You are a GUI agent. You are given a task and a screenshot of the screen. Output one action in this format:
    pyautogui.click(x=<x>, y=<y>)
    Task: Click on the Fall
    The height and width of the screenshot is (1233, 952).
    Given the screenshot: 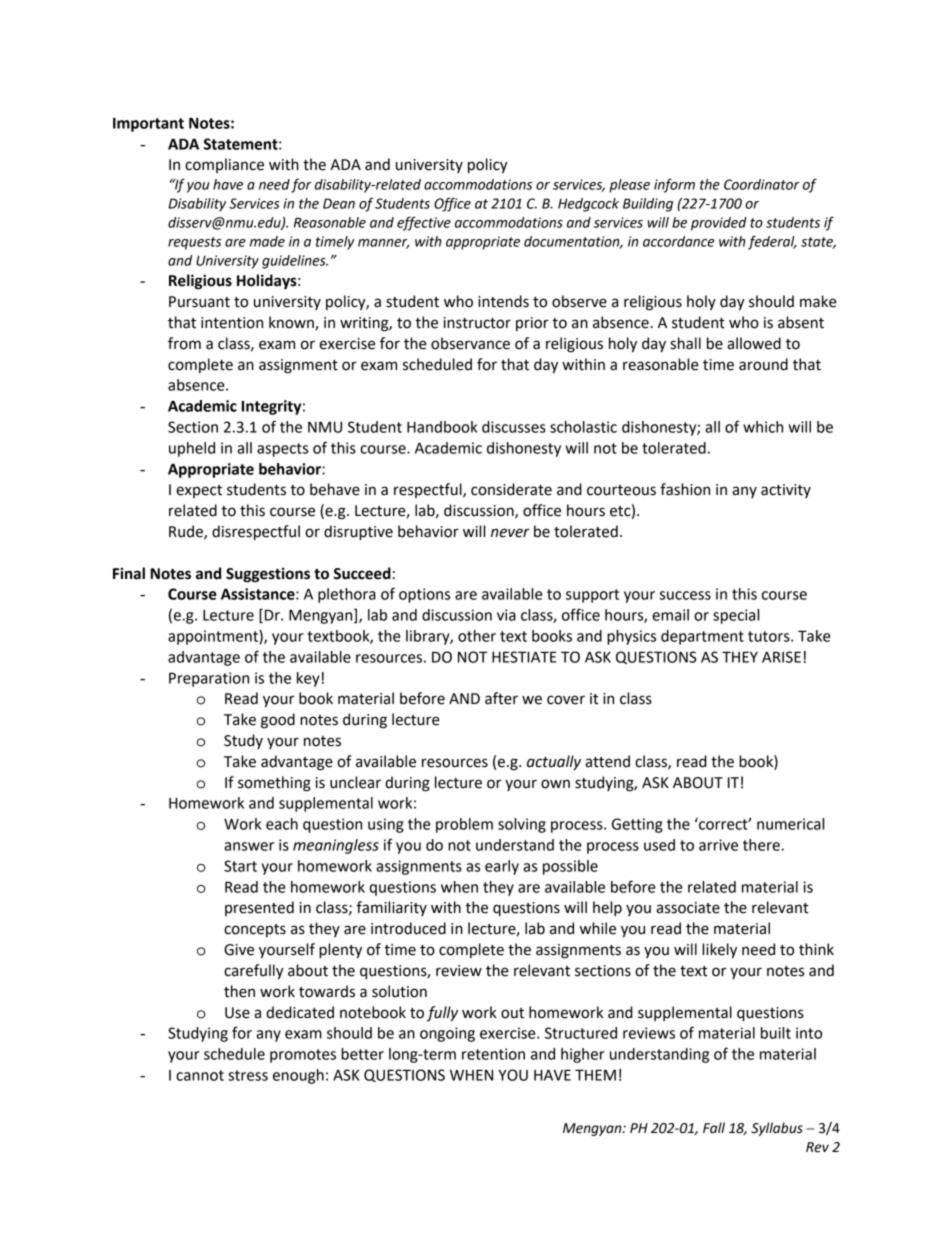 What is the action you would take?
    pyautogui.click(x=714, y=1128)
